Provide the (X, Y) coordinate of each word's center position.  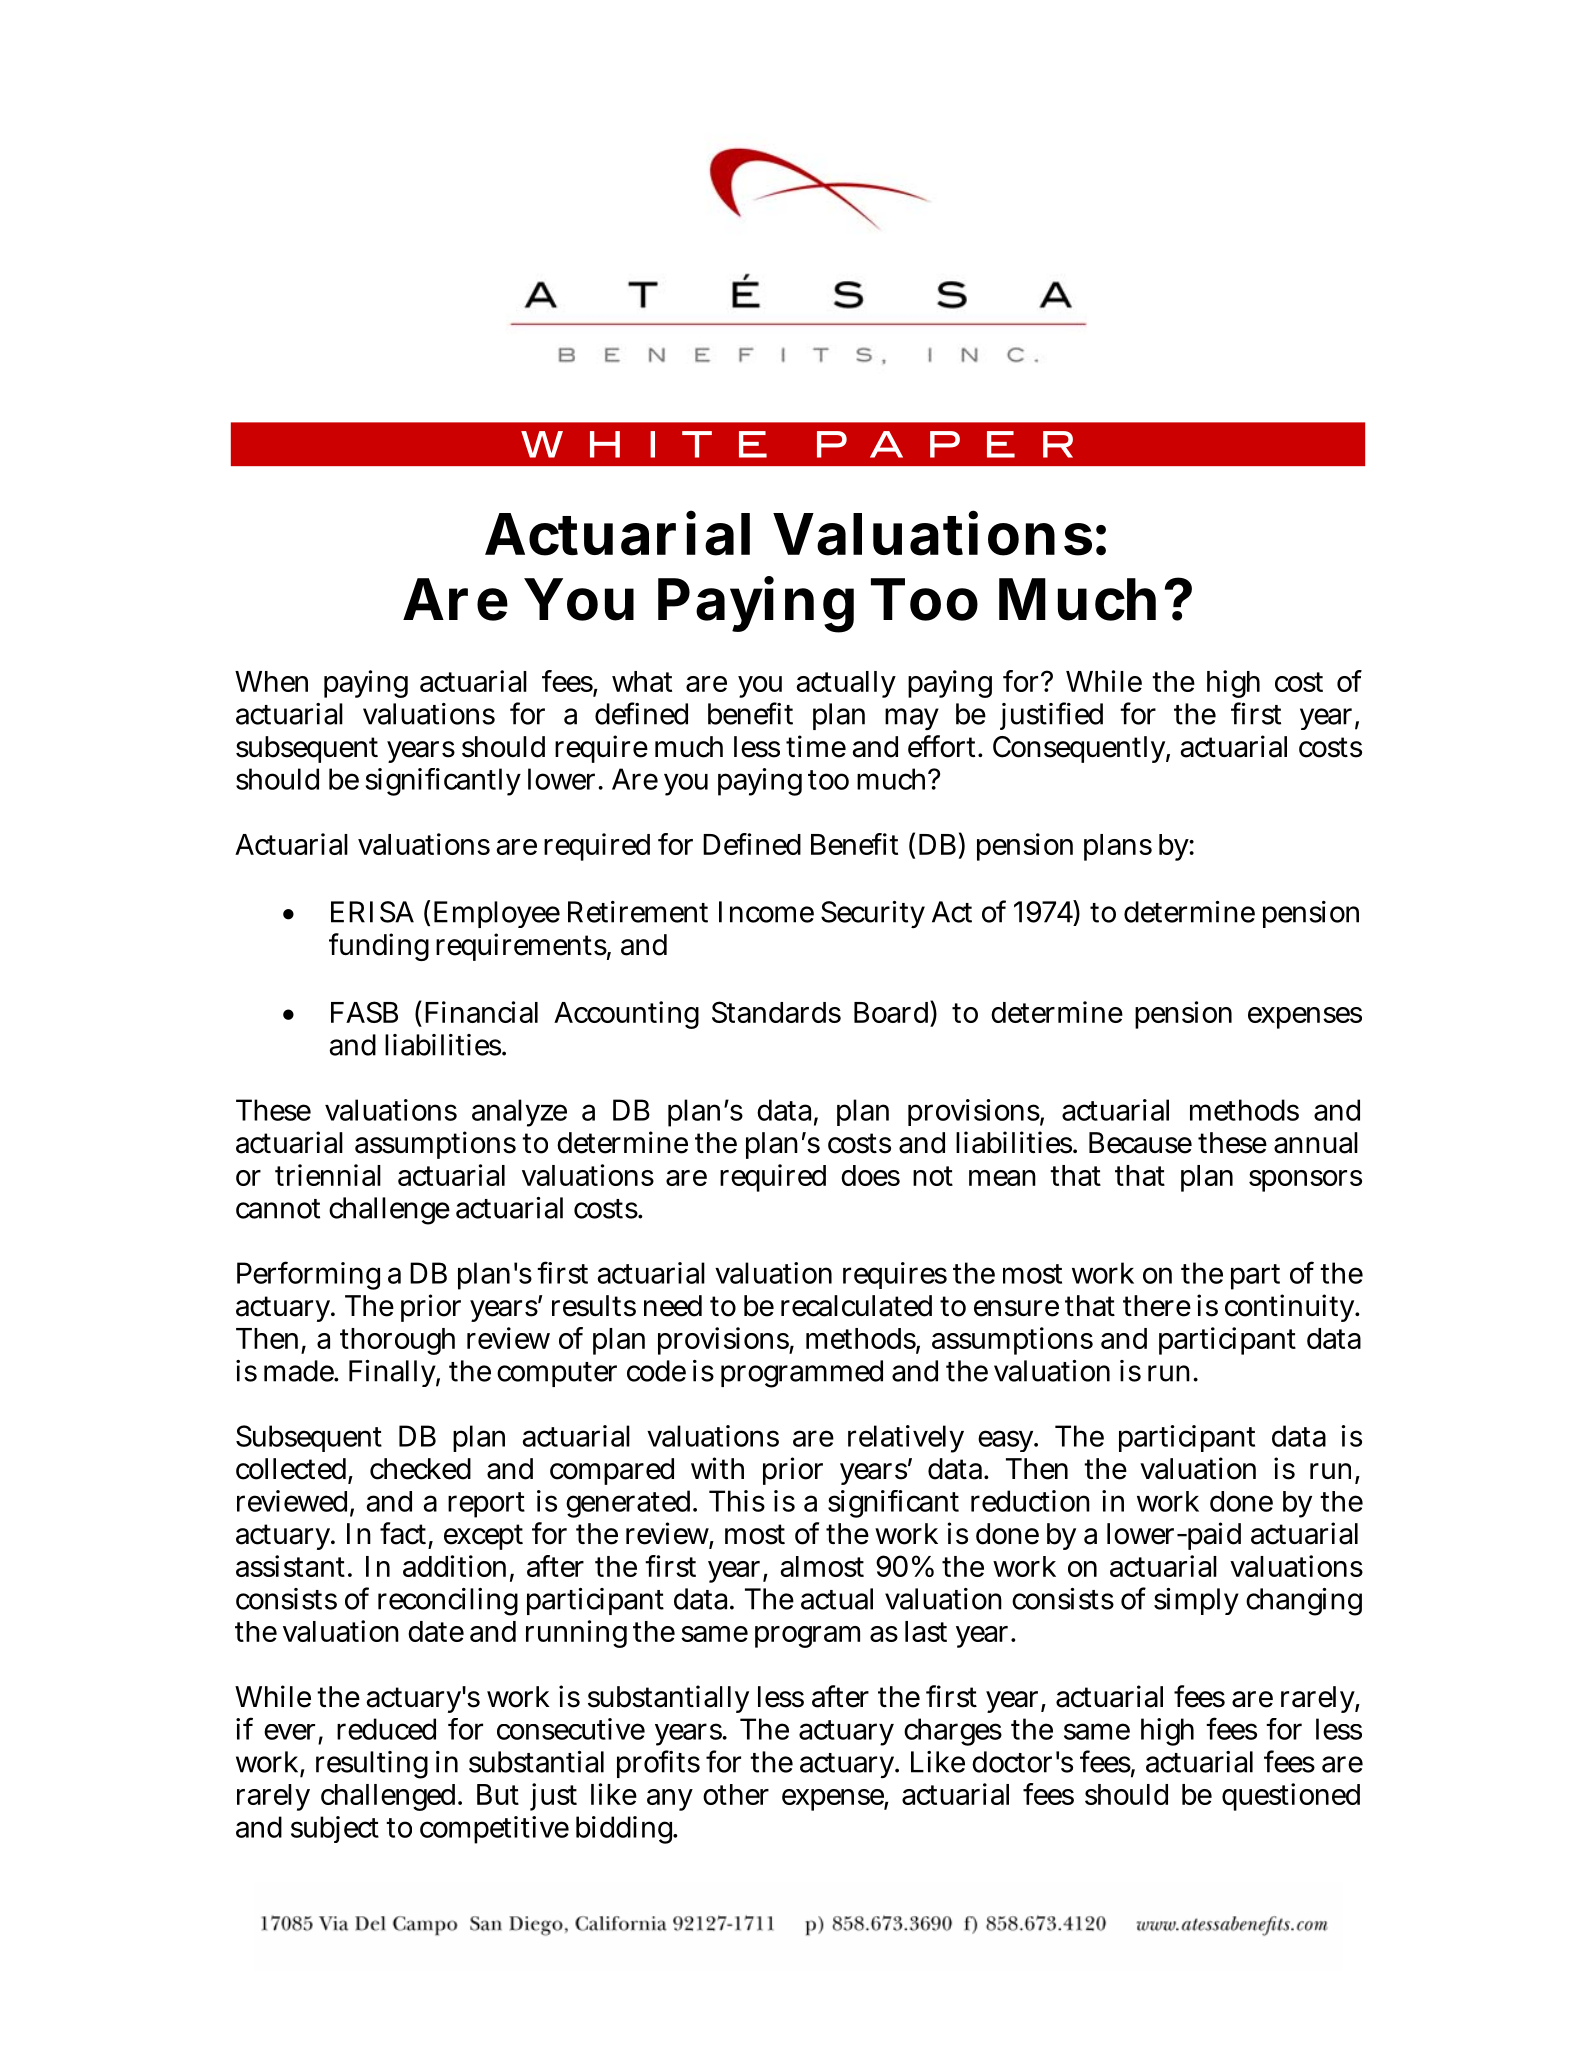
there (1157, 1306)
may (912, 719)
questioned (1291, 1797)
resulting (372, 1765)
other (736, 1794)
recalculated (856, 1306)
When (271, 681)
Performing (308, 1275)
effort (943, 746)
